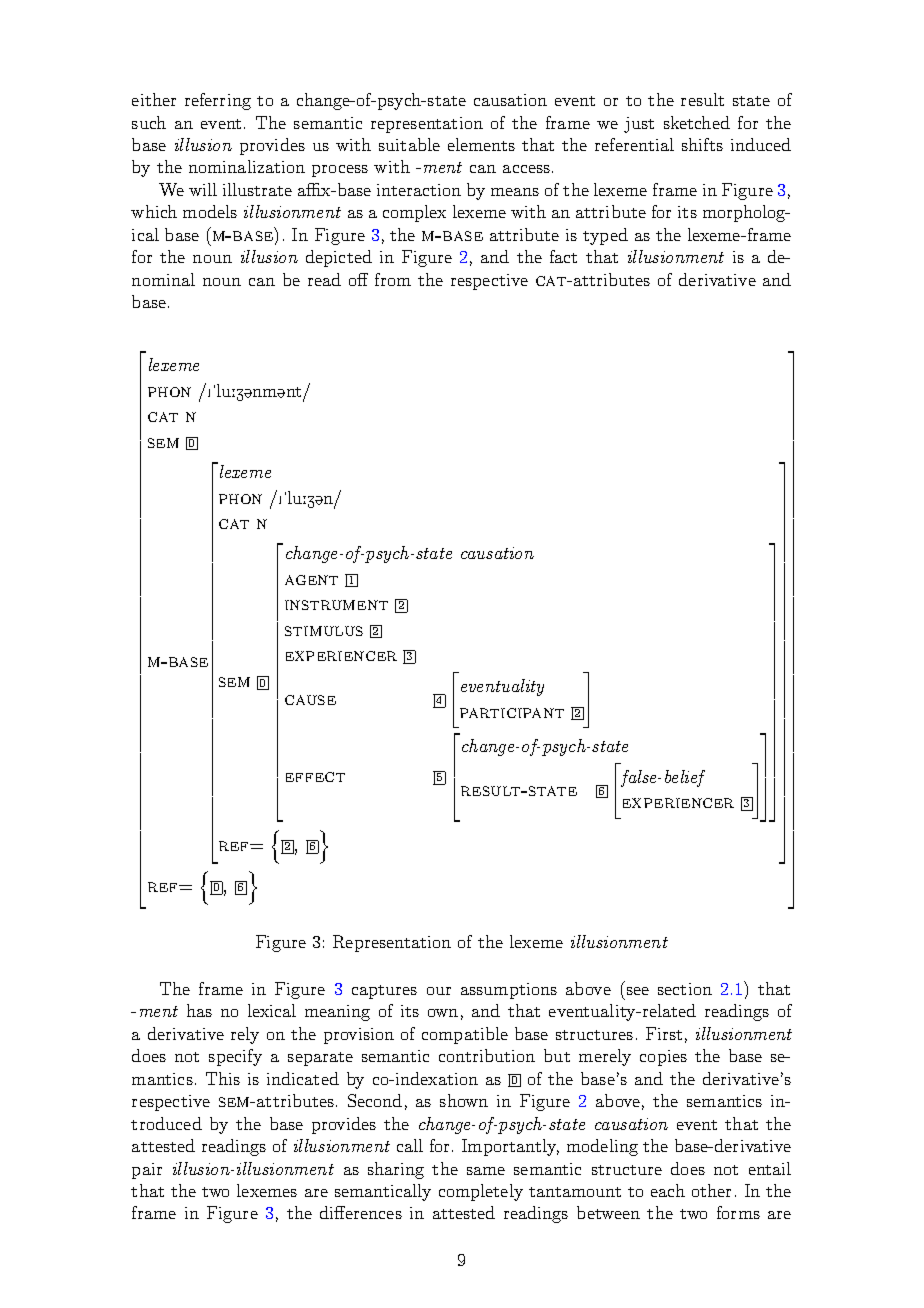 The image size is (924, 1308). I want to click on suitable, so click(409, 144).
